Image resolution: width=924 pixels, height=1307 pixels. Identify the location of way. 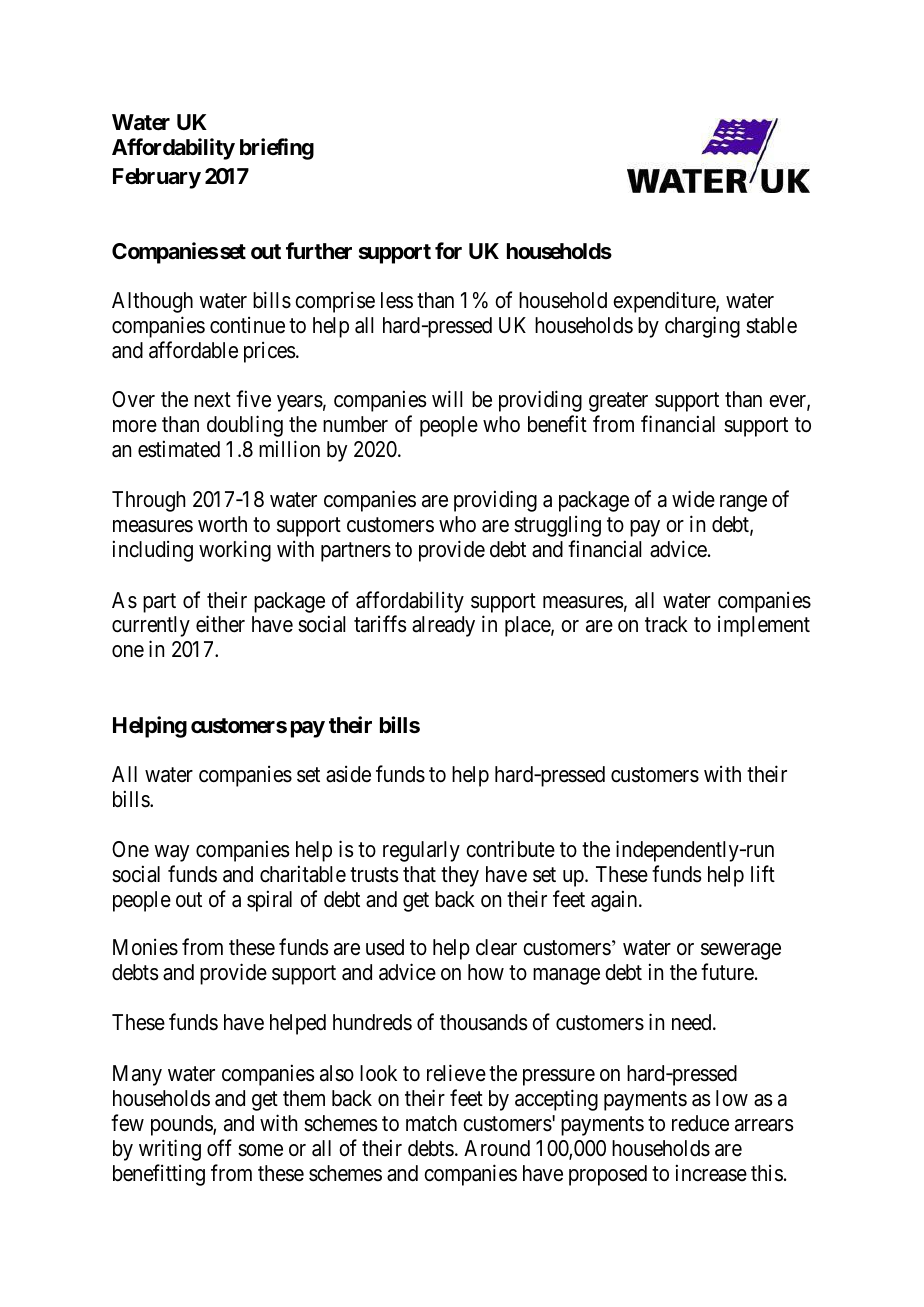
(171, 853).
